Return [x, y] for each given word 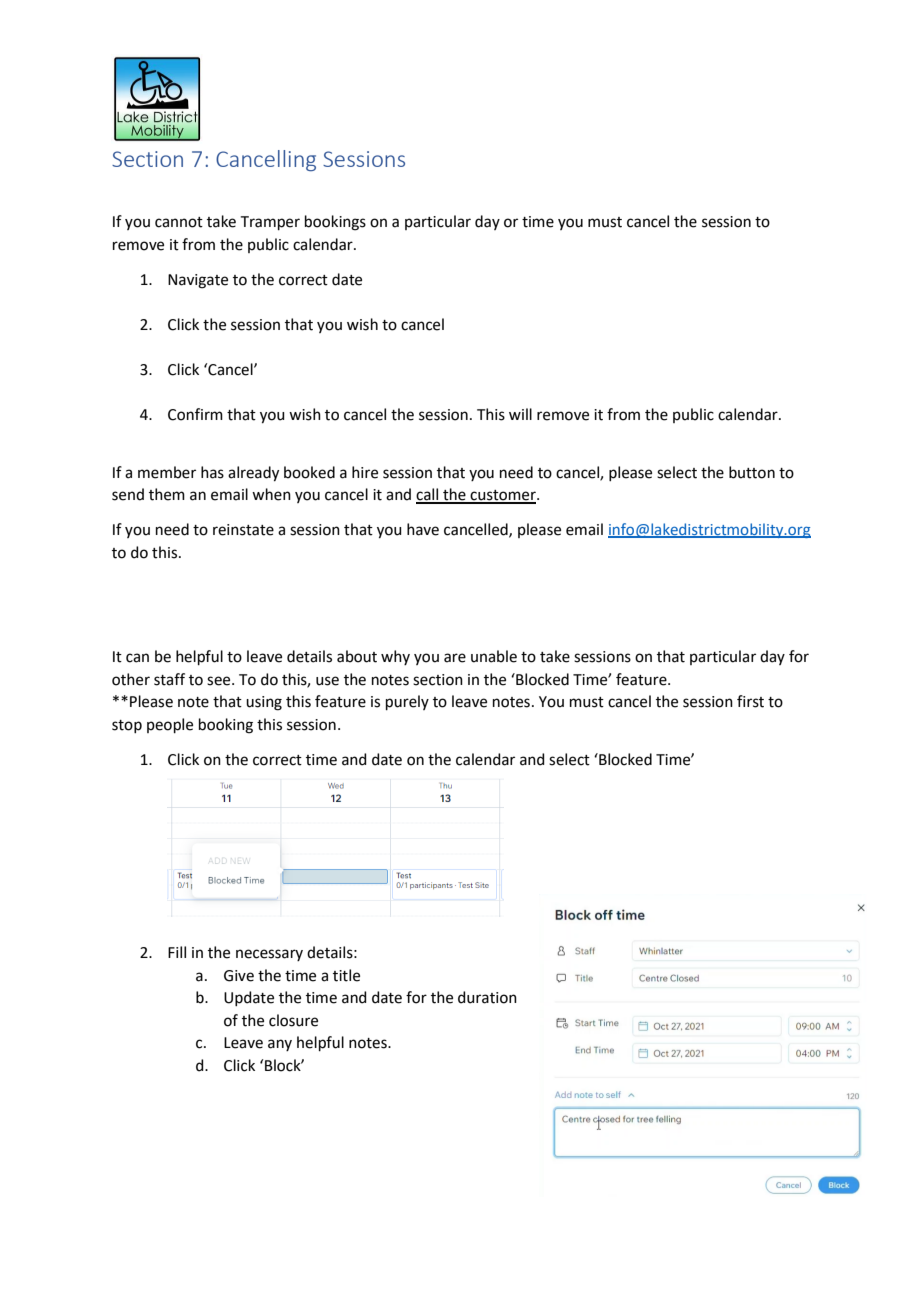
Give [239, 976]
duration [487, 997]
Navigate [198, 281]
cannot [179, 222]
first [750, 701]
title [346, 975]
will [520, 414]
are [455, 658]
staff [169, 679]
